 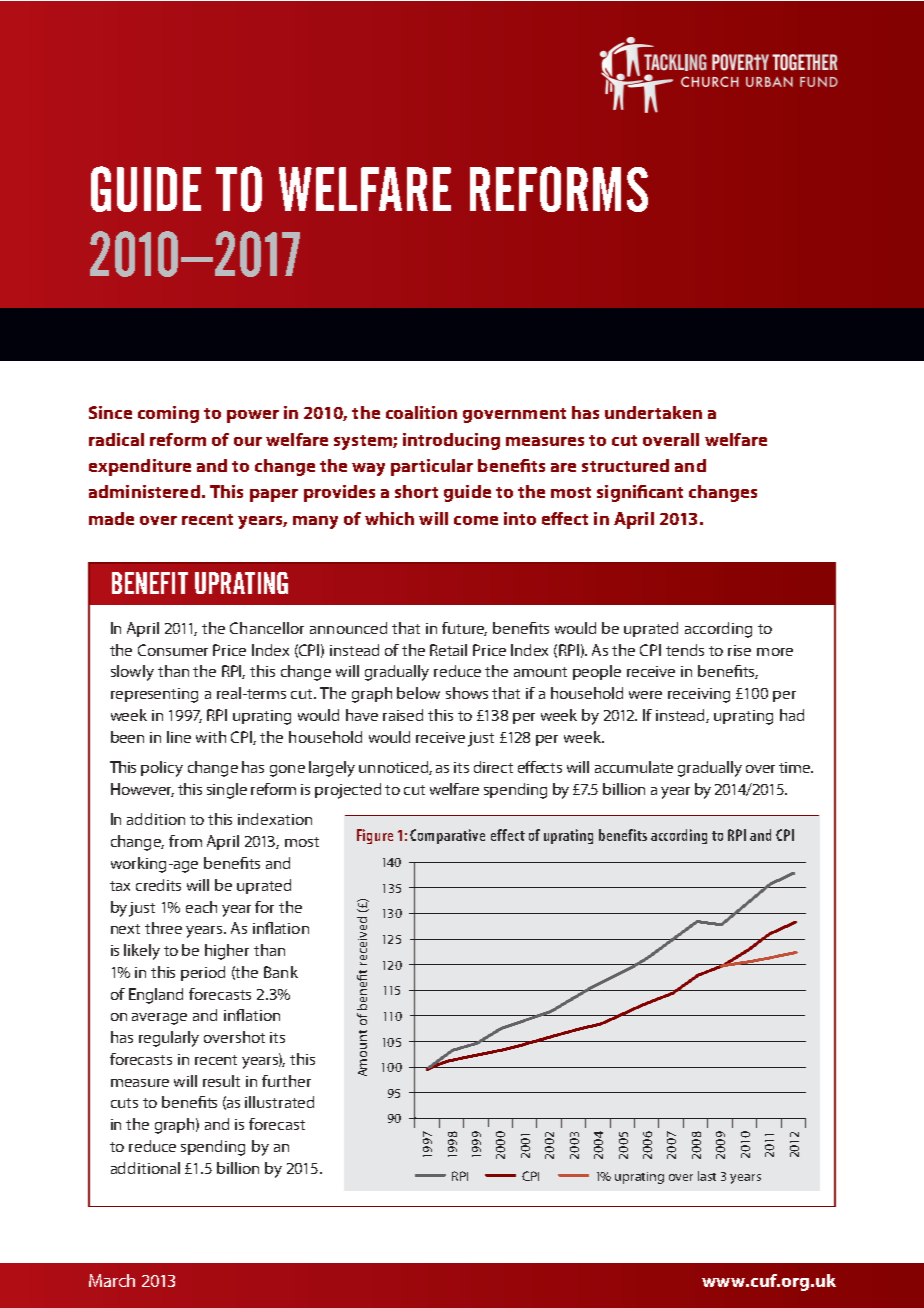 I want to click on coming, so click(x=168, y=414).
